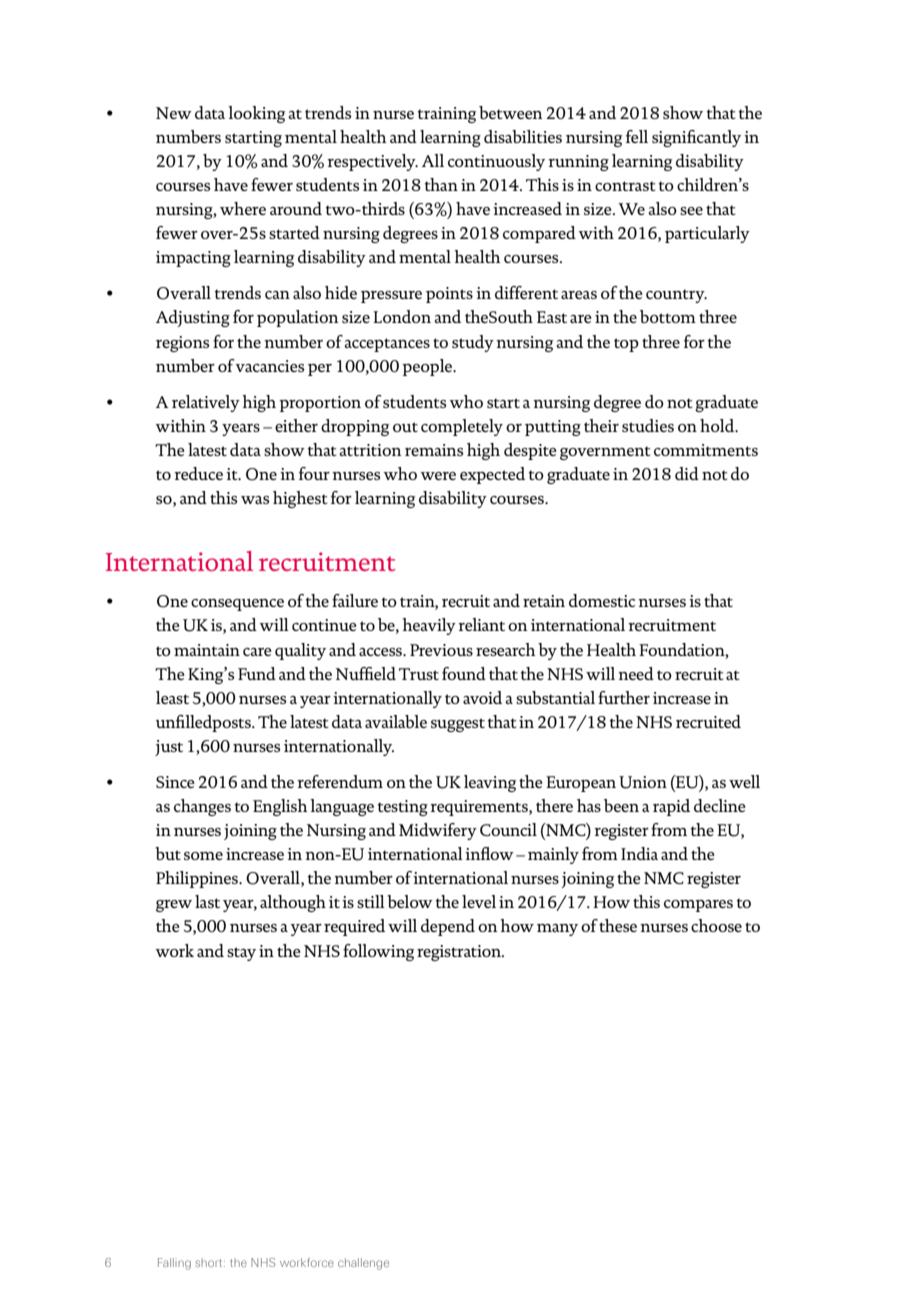 The image size is (924, 1308). I want to click on than, so click(441, 184).
